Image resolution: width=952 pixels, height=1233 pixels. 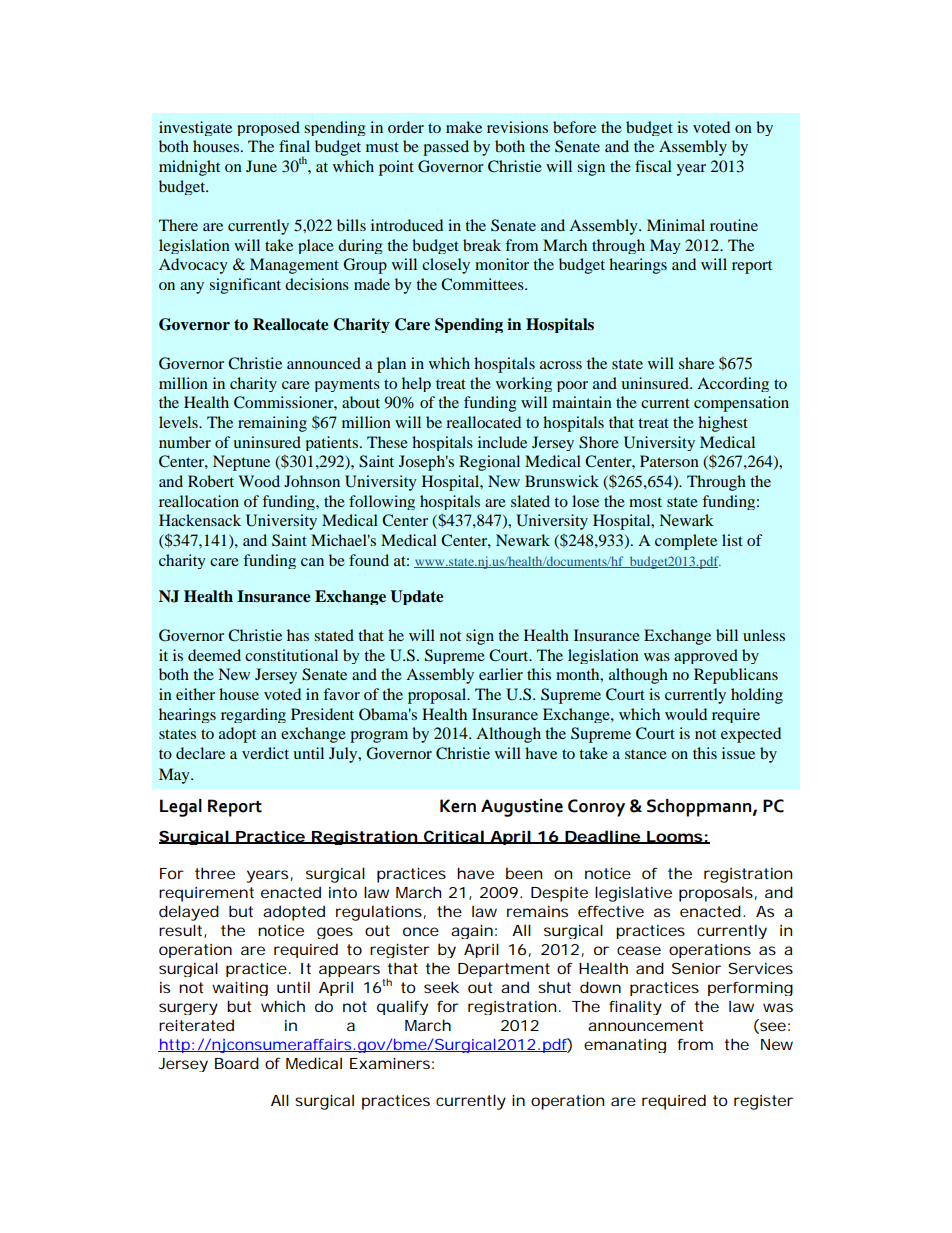 What do you see at coordinates (696, 363) in the screenshot?
I see `share` at bounding box center [696, 363].
